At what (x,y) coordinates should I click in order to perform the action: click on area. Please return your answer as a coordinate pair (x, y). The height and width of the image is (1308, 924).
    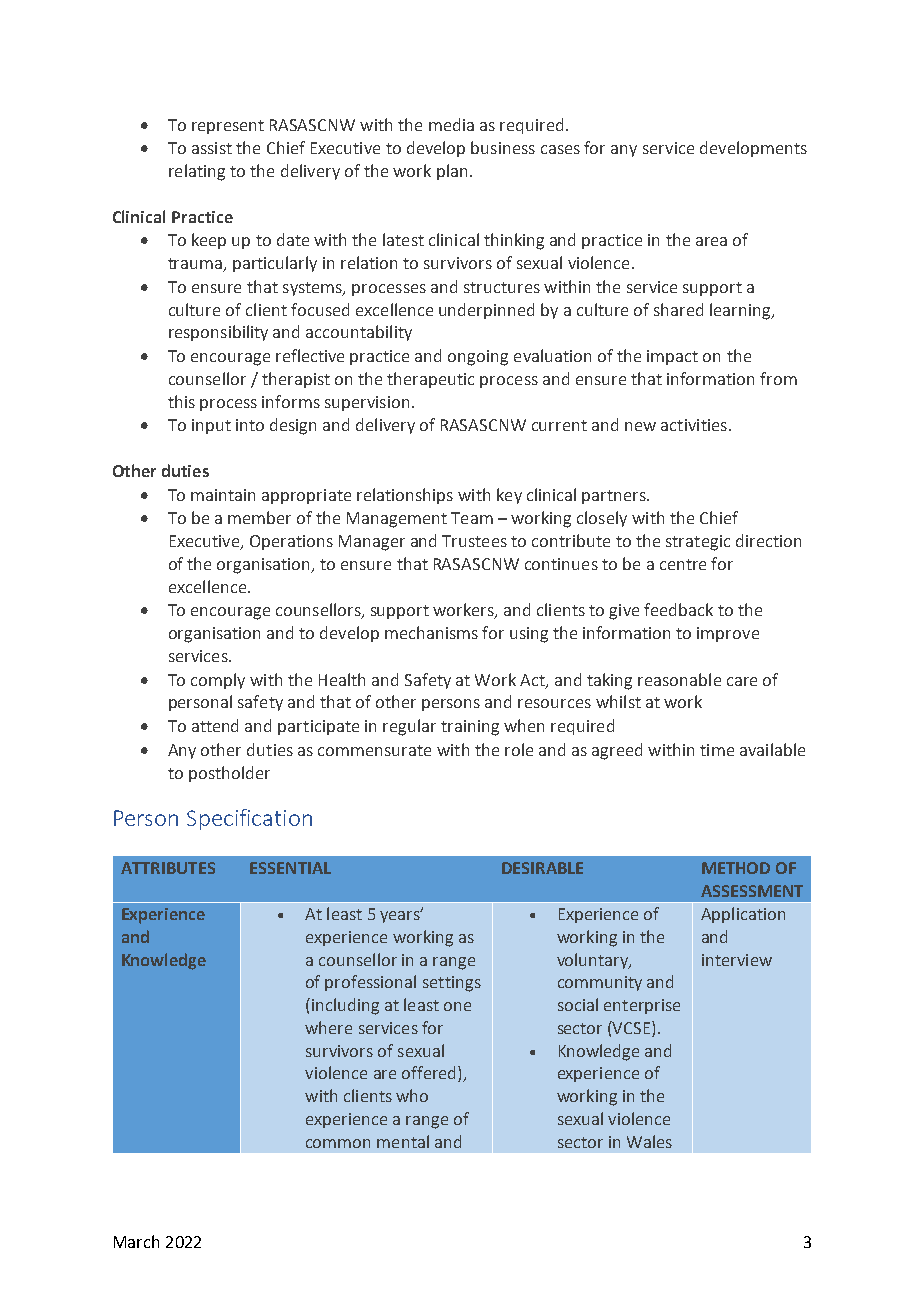
    Looking at the image, I should click on (711, 241).
